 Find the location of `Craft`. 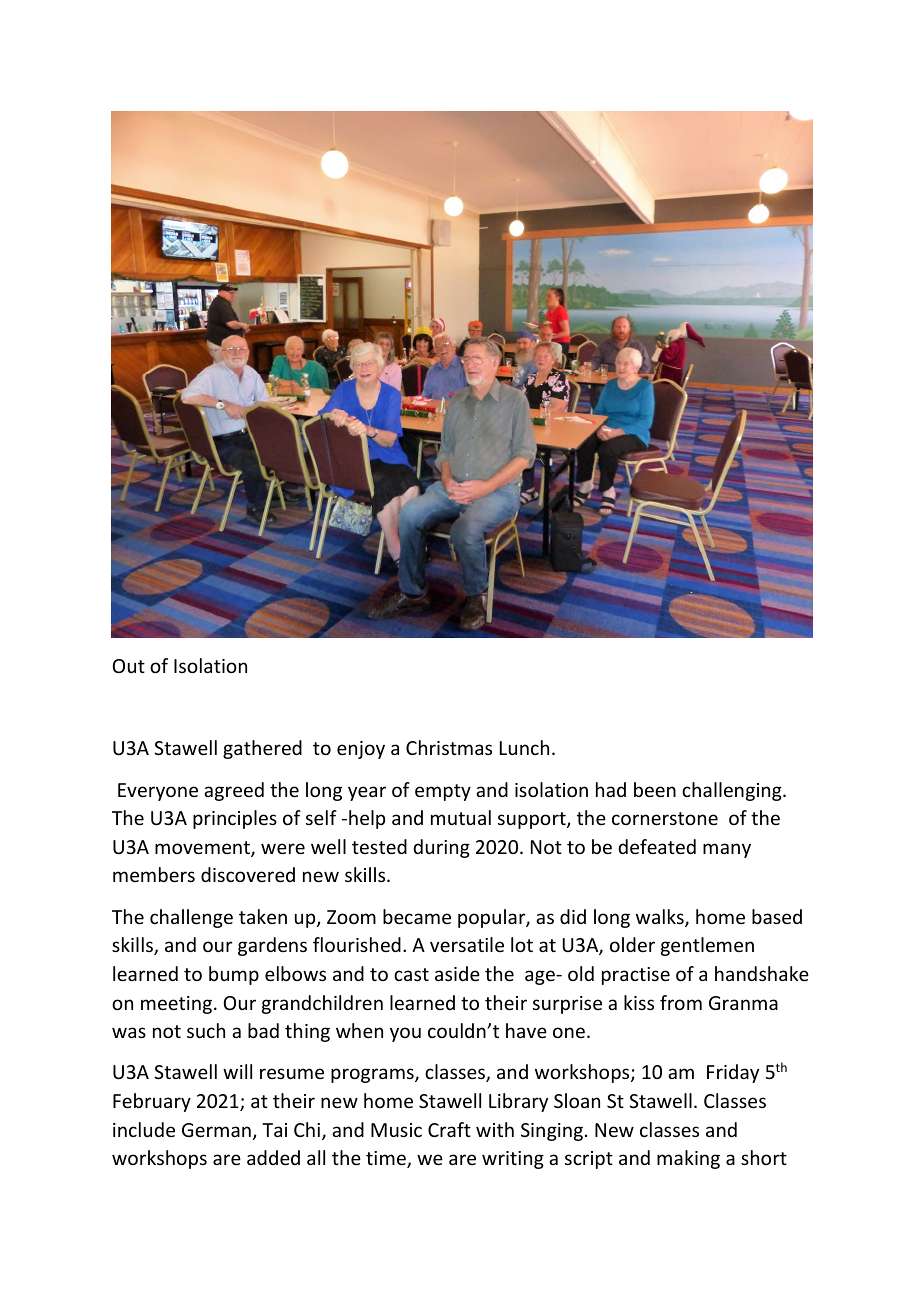

Craft is located at coordinates (449, 1129).
